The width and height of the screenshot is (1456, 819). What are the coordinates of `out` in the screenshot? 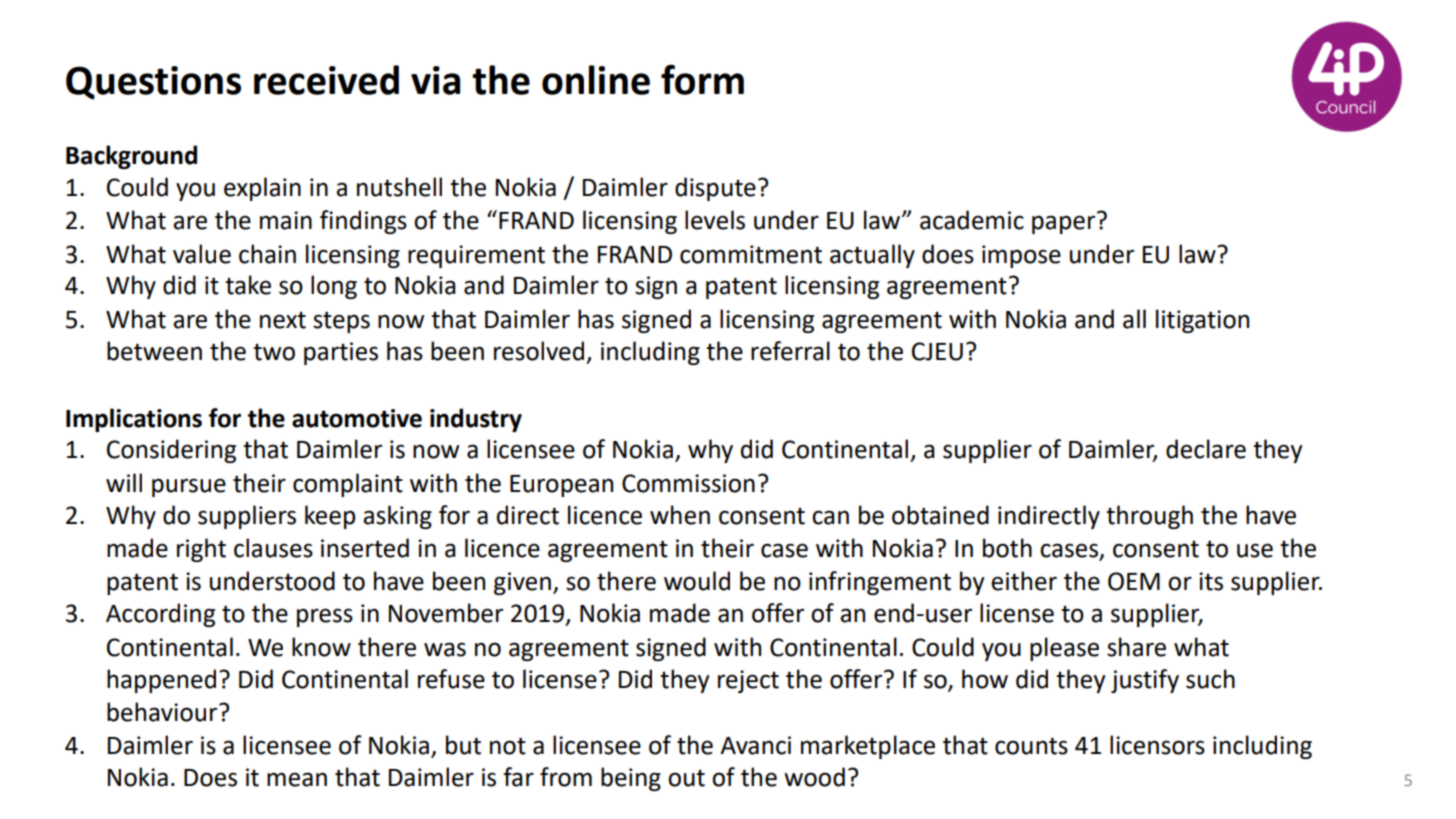 It's located at (686, 778).
